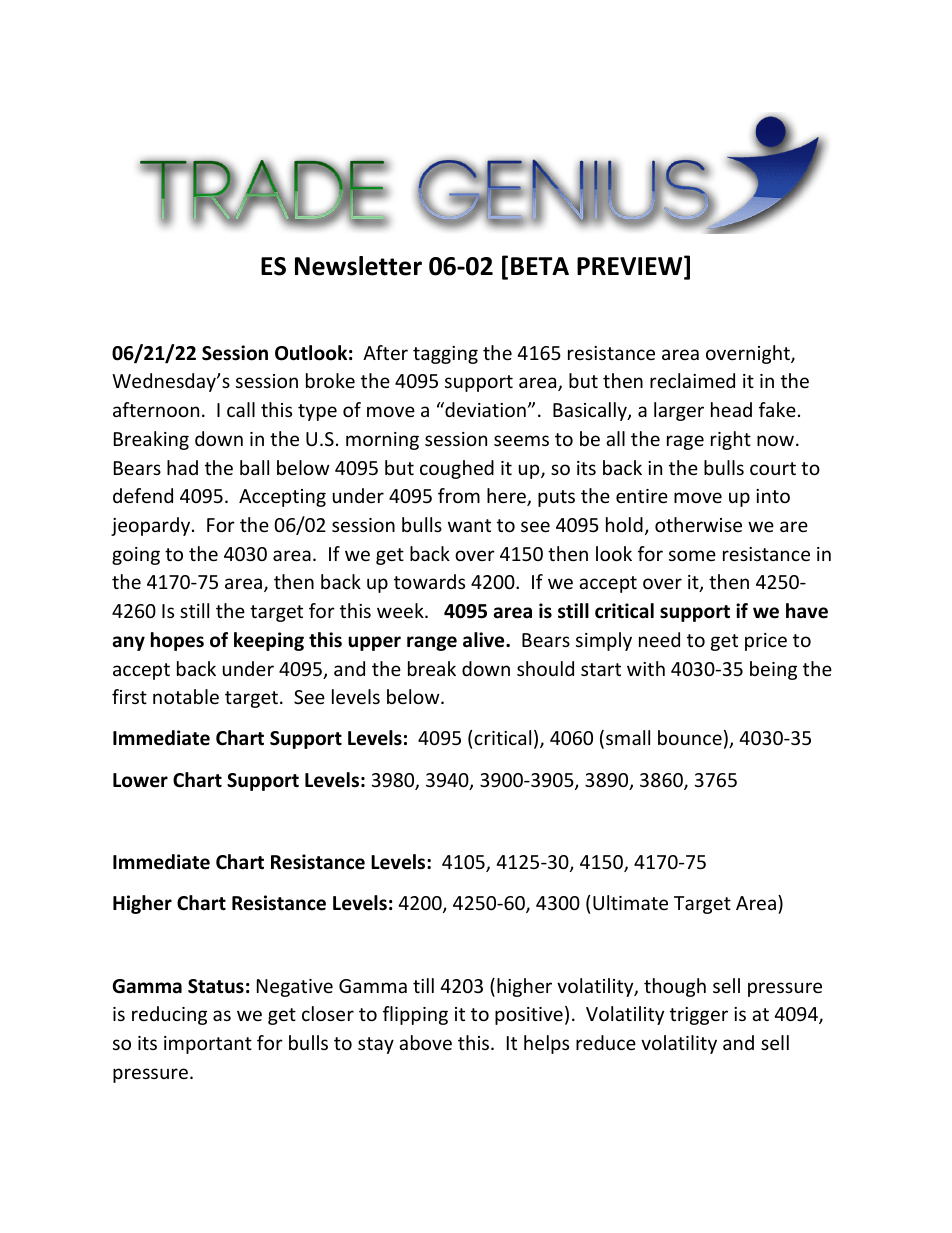 The height and width of the image is (1233, 952). What do you see at coordinates (773, 468) in the image?
I see `court` at bounding box center [773, 468].
